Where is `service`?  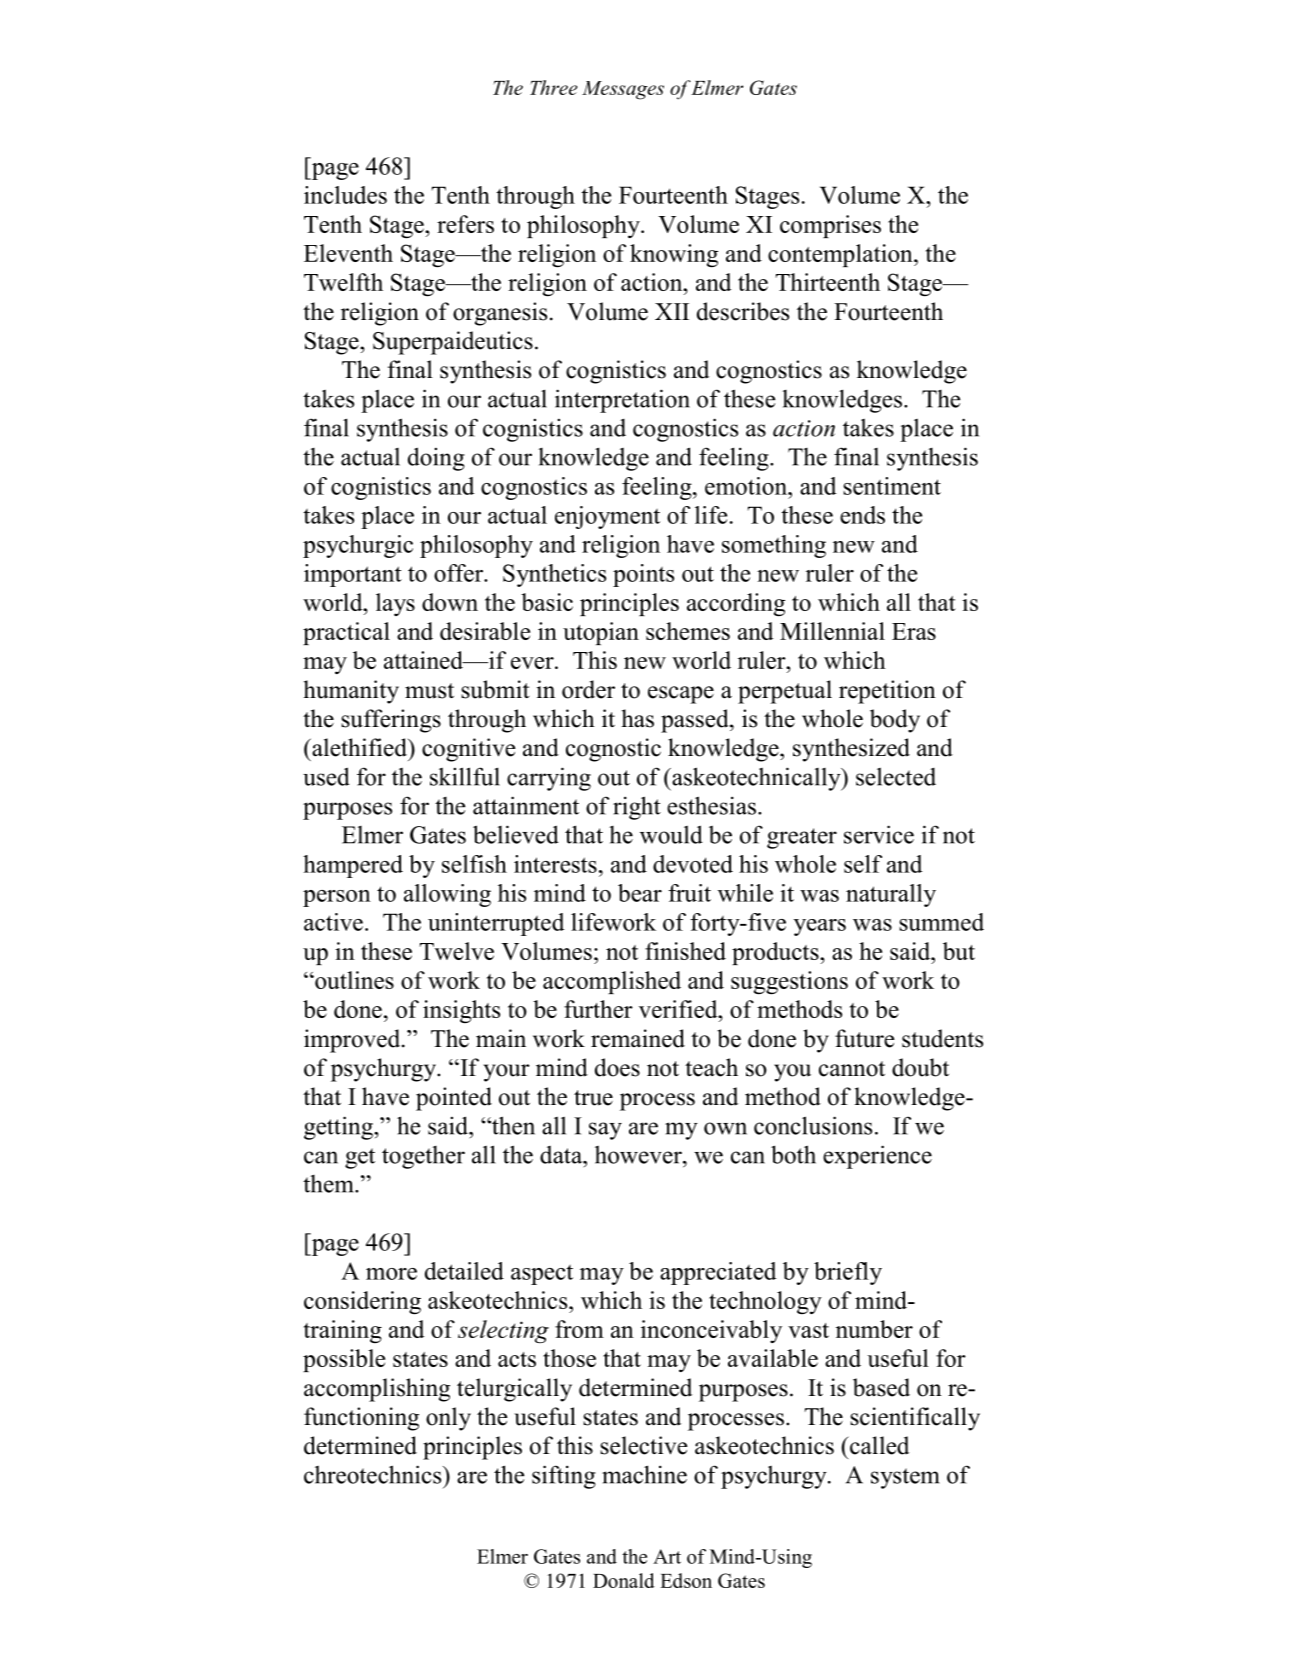 service is located at coordinates (879, 834).
